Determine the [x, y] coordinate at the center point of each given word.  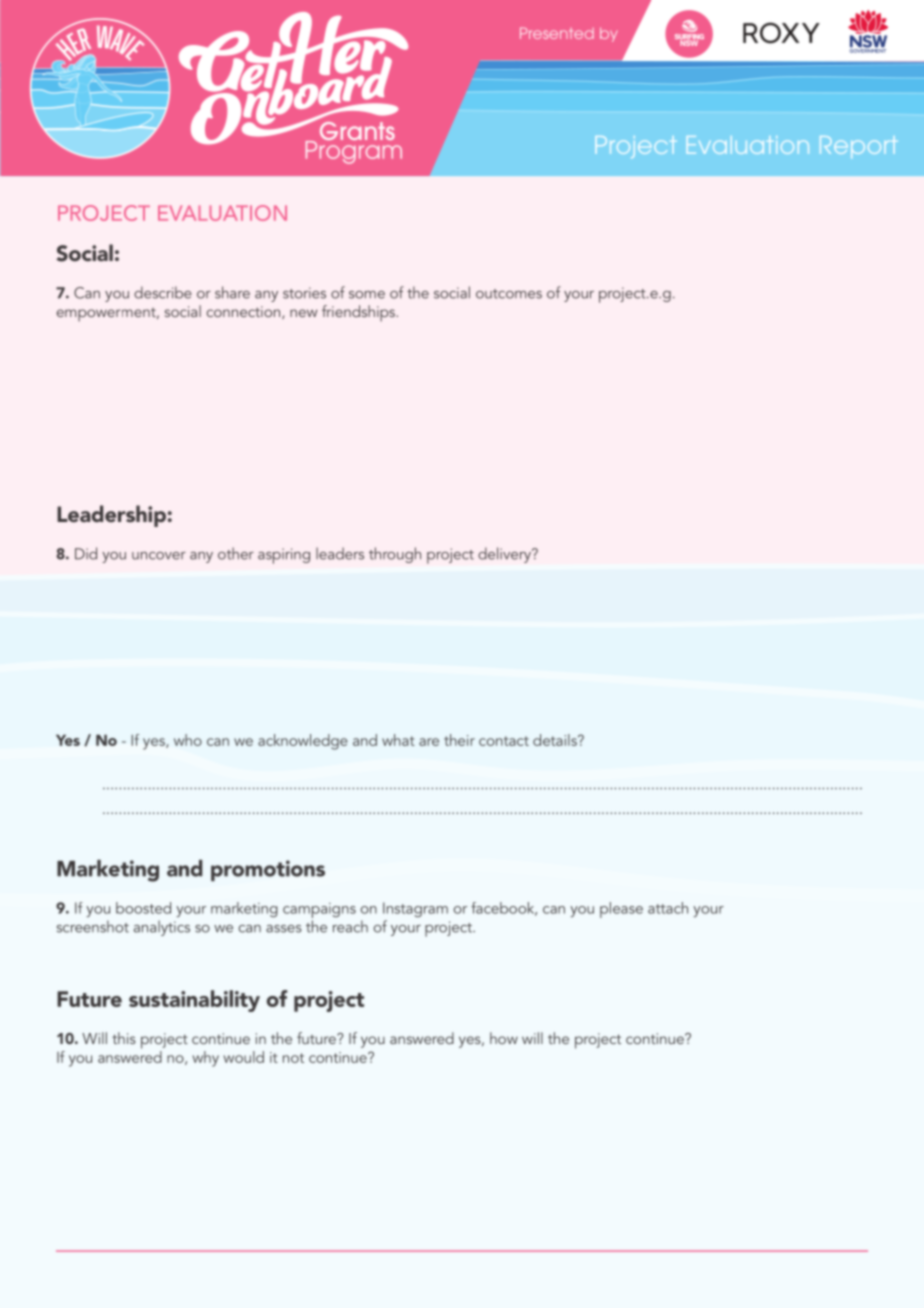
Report [859, 147]
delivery [505, 555]
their [459, 740]
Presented [557, 33]
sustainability [194, 1001]
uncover [159, 556]
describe [163, 292]
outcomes [509, 294]
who [188, 740]
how [504, 1038]
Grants [356, 129]
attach [668, 908]
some [367, 295]
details [556, 740]
